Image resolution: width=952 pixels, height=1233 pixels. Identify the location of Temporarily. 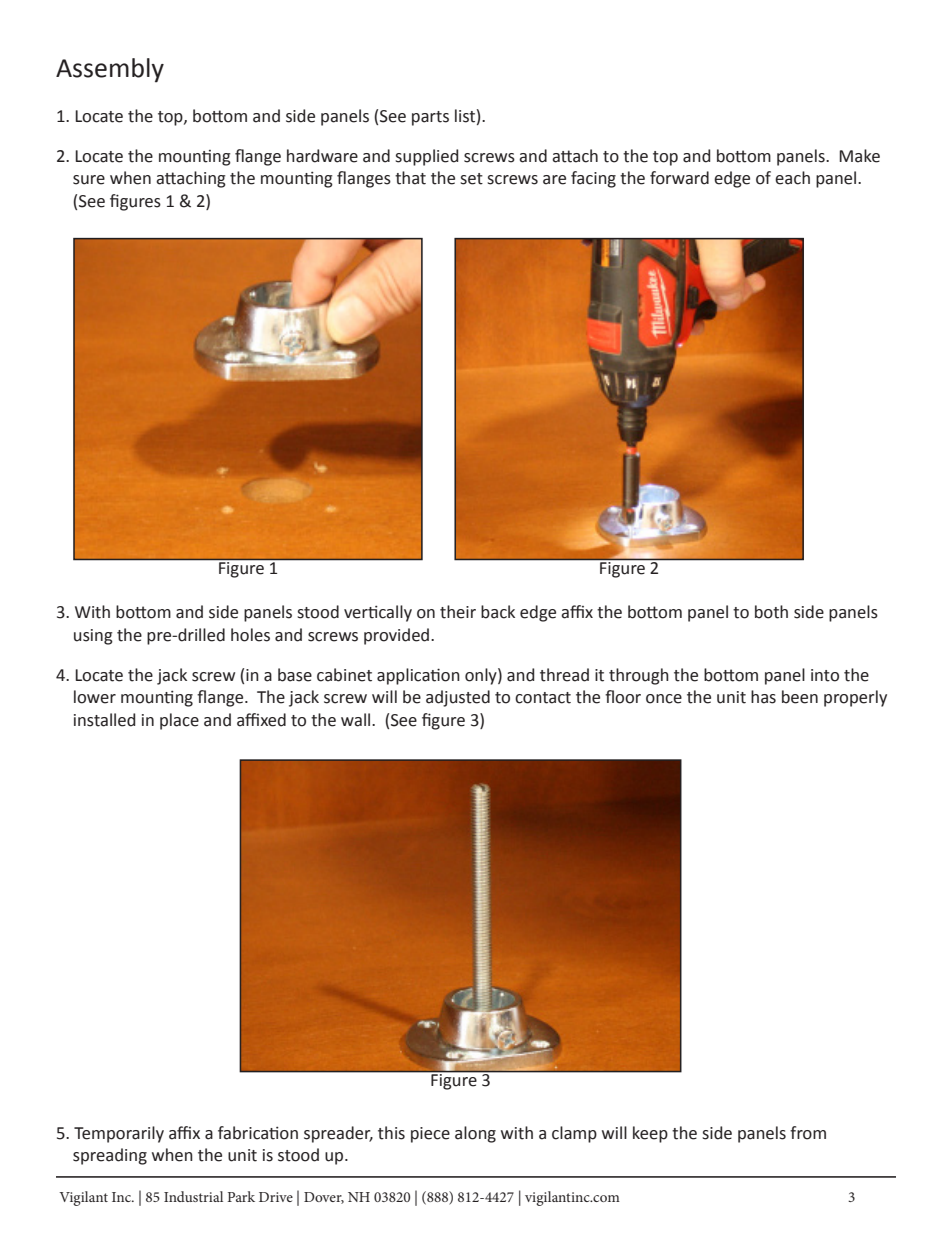
(119, 1134).
